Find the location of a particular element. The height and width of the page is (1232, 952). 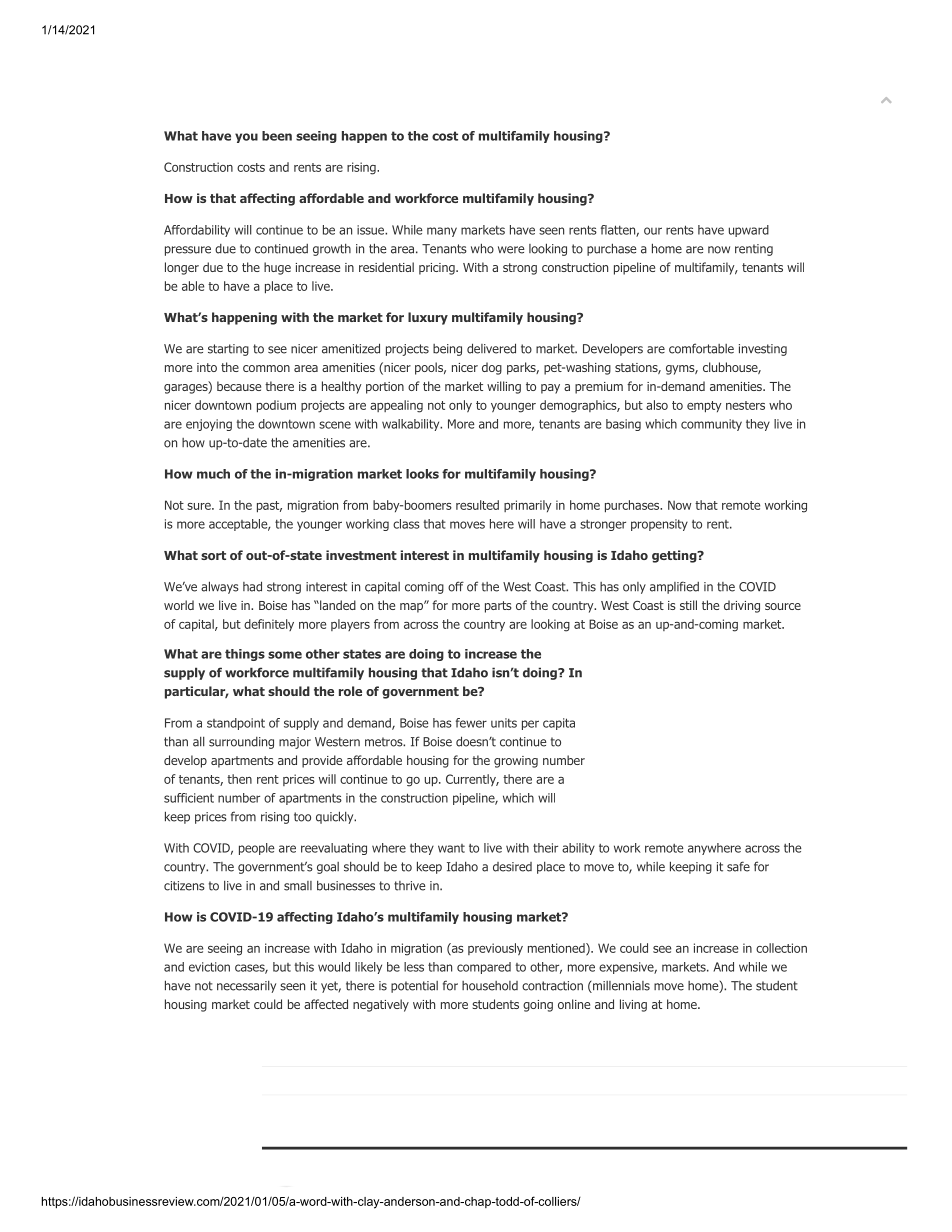

necessarily is located at coordinates (246, 987).
